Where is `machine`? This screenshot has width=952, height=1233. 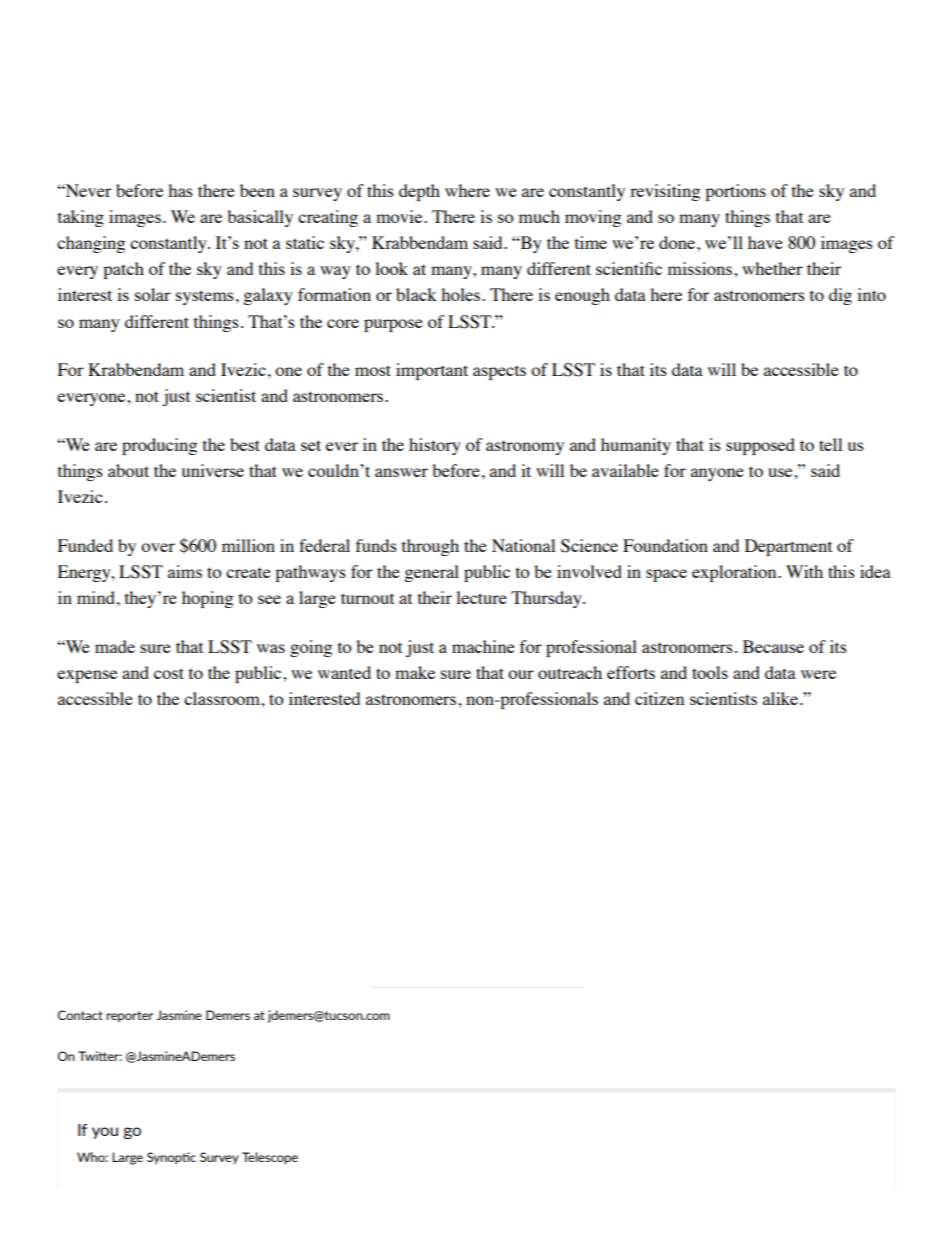
machine is located at coordinates (483, 646).
